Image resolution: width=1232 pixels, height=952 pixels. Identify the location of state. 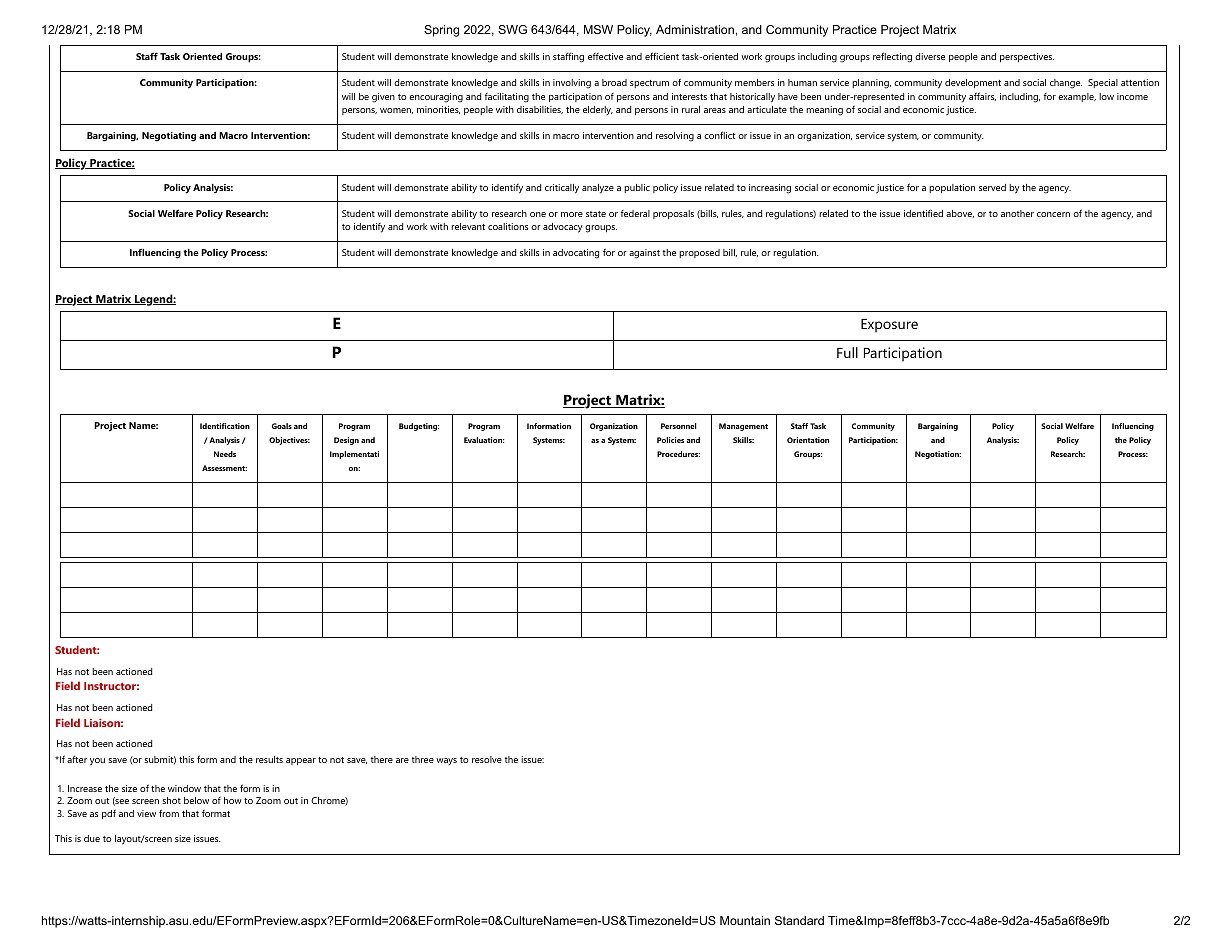
(596, 214).
